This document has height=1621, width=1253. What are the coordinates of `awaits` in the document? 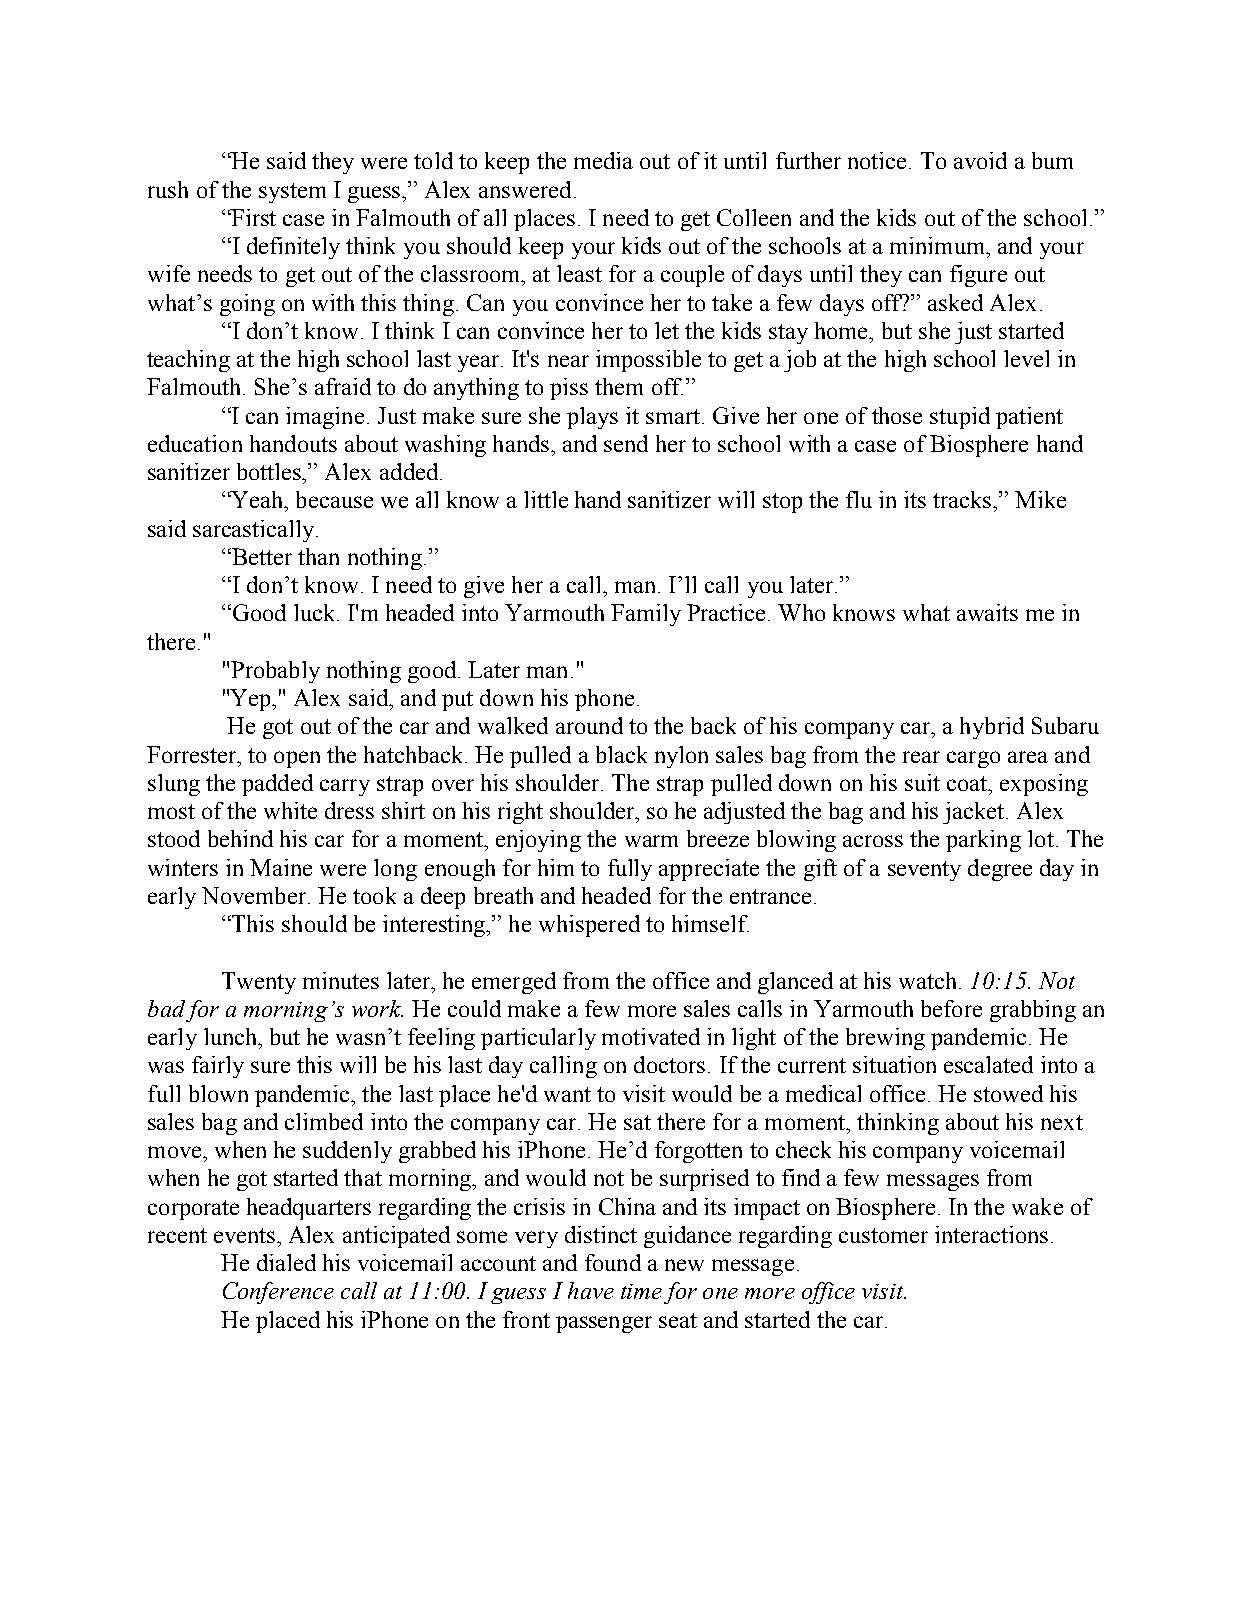 It's located at (987, 612).
